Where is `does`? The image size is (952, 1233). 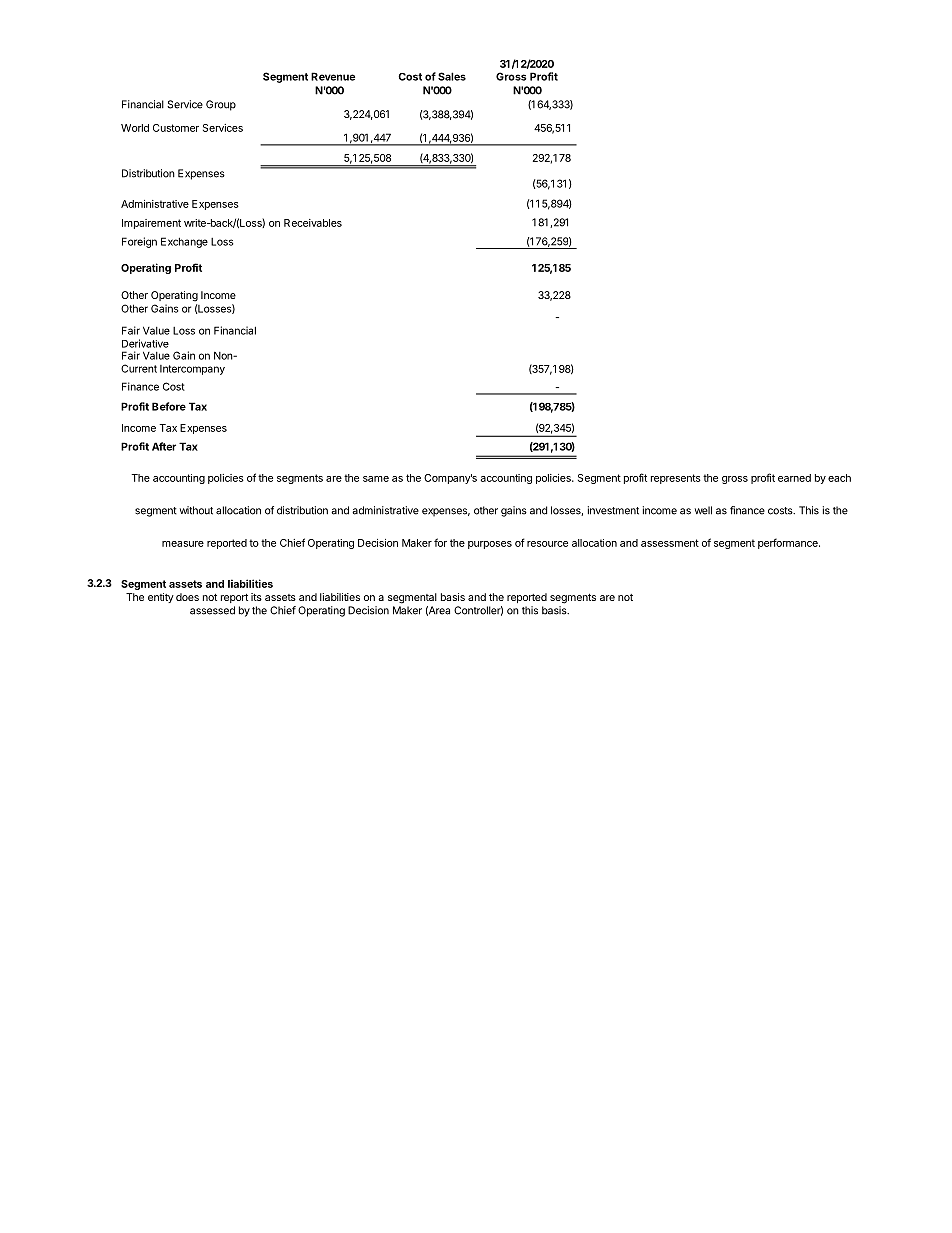 does is located at coordinates (187, 597).
